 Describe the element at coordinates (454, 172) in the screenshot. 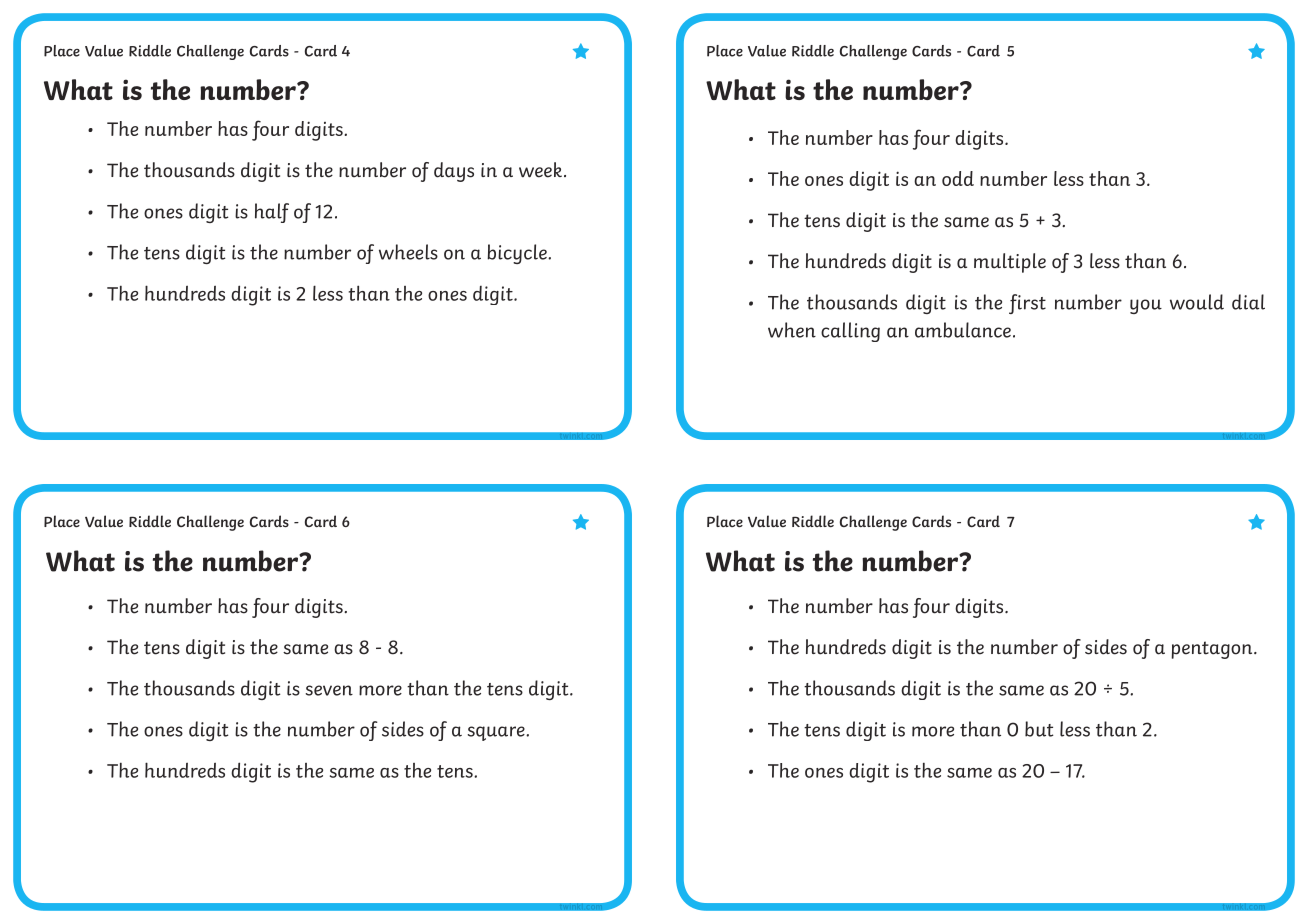

I see `days` at that location.
